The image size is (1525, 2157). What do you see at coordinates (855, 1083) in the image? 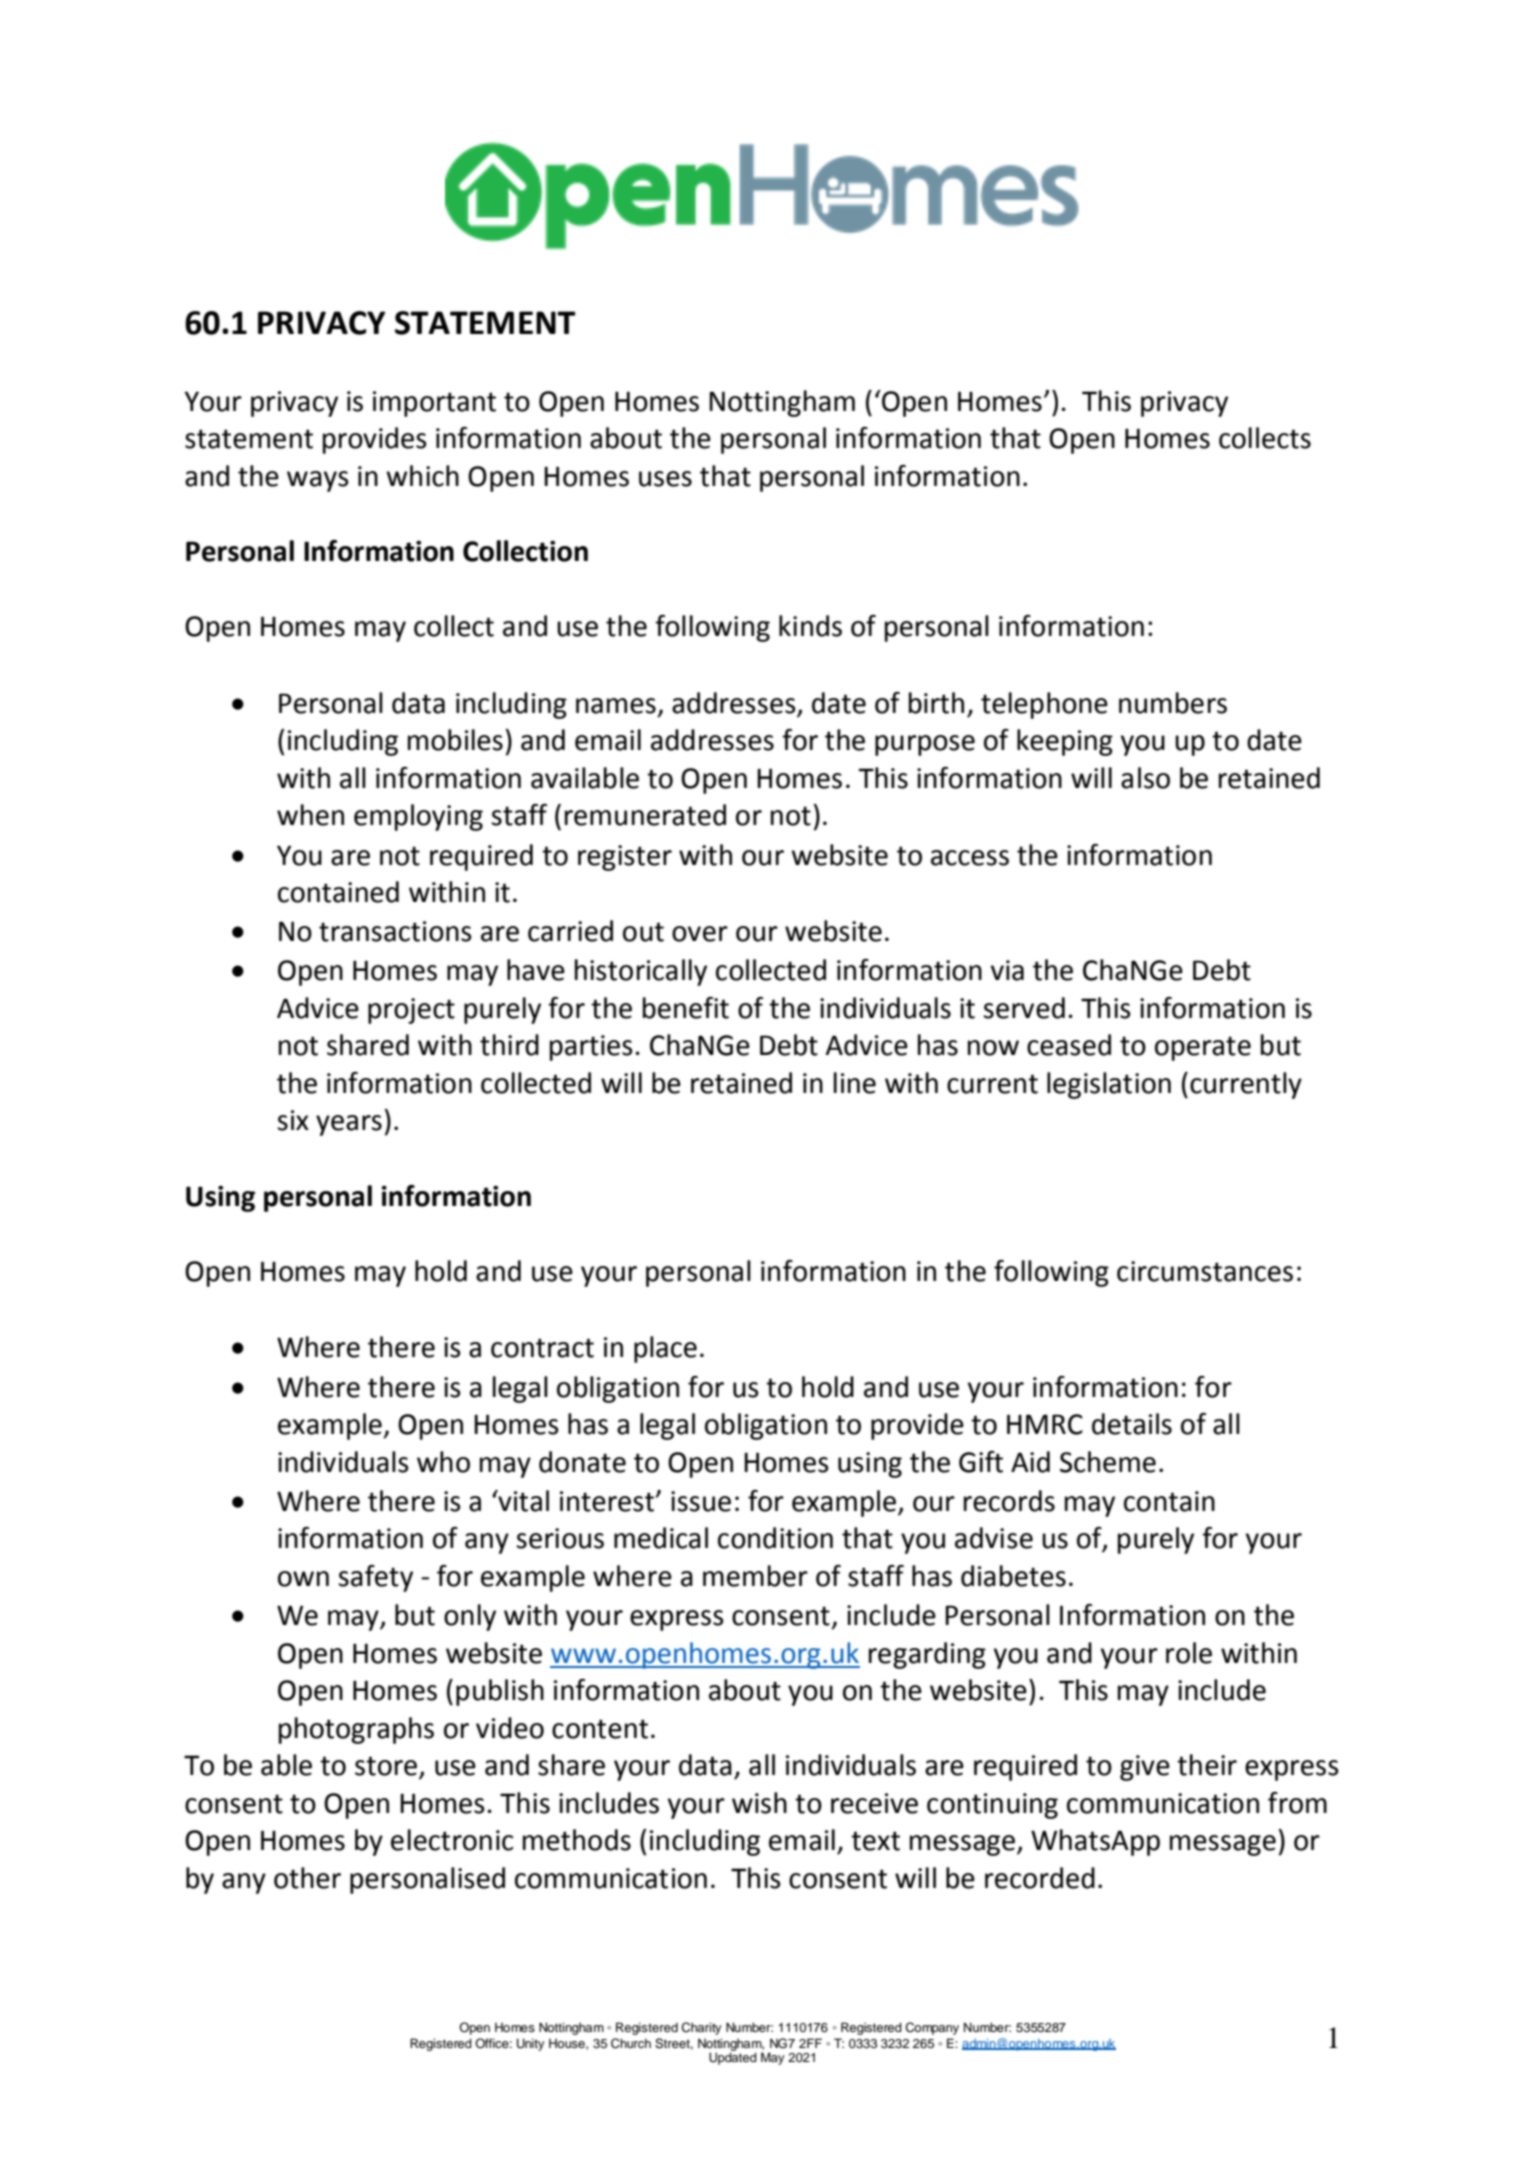
I see `line` at bounding box center [855, 1083].
